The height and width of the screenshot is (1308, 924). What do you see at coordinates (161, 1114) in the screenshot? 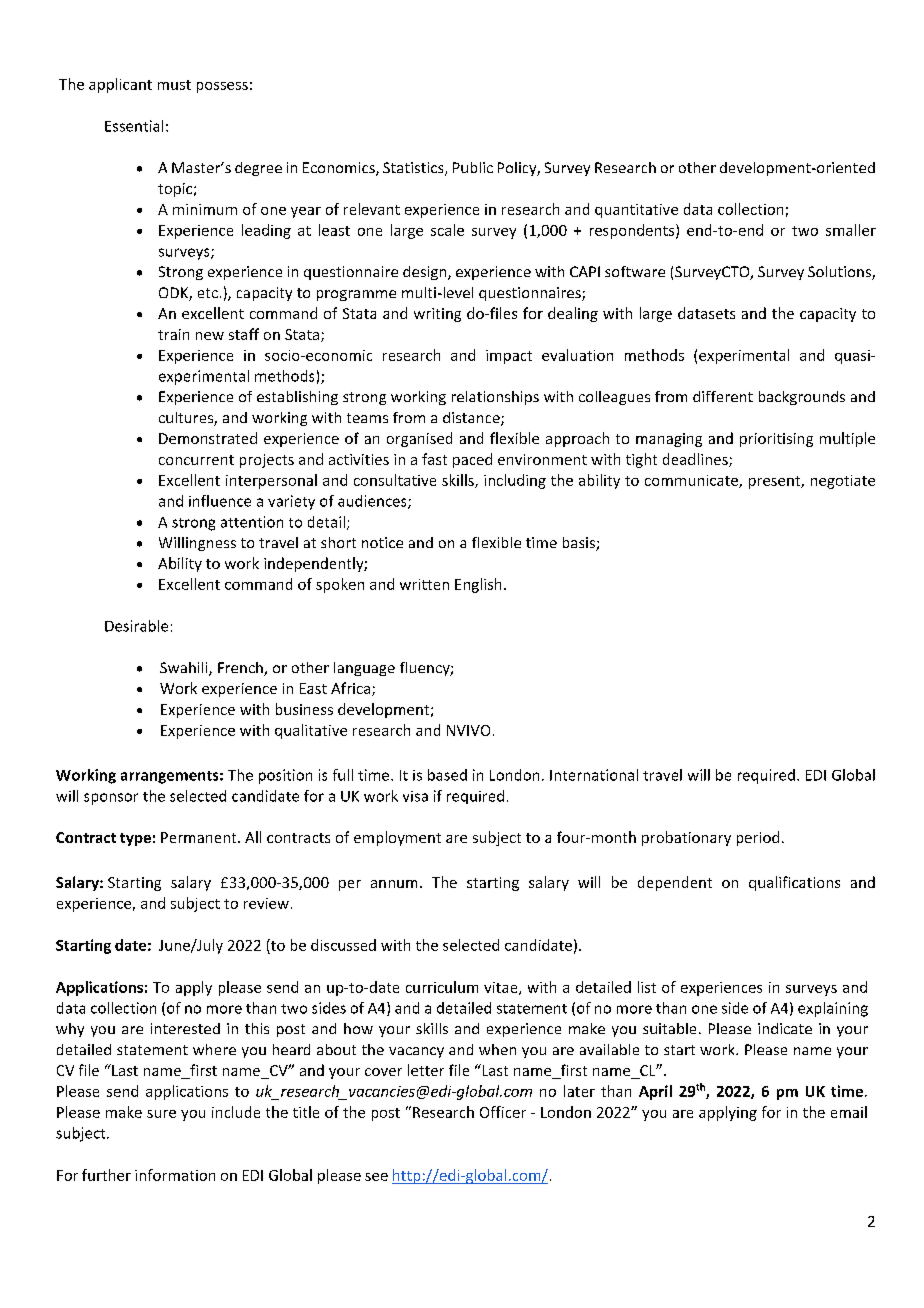
I see `sure` at bounding box center [161, 1114].
